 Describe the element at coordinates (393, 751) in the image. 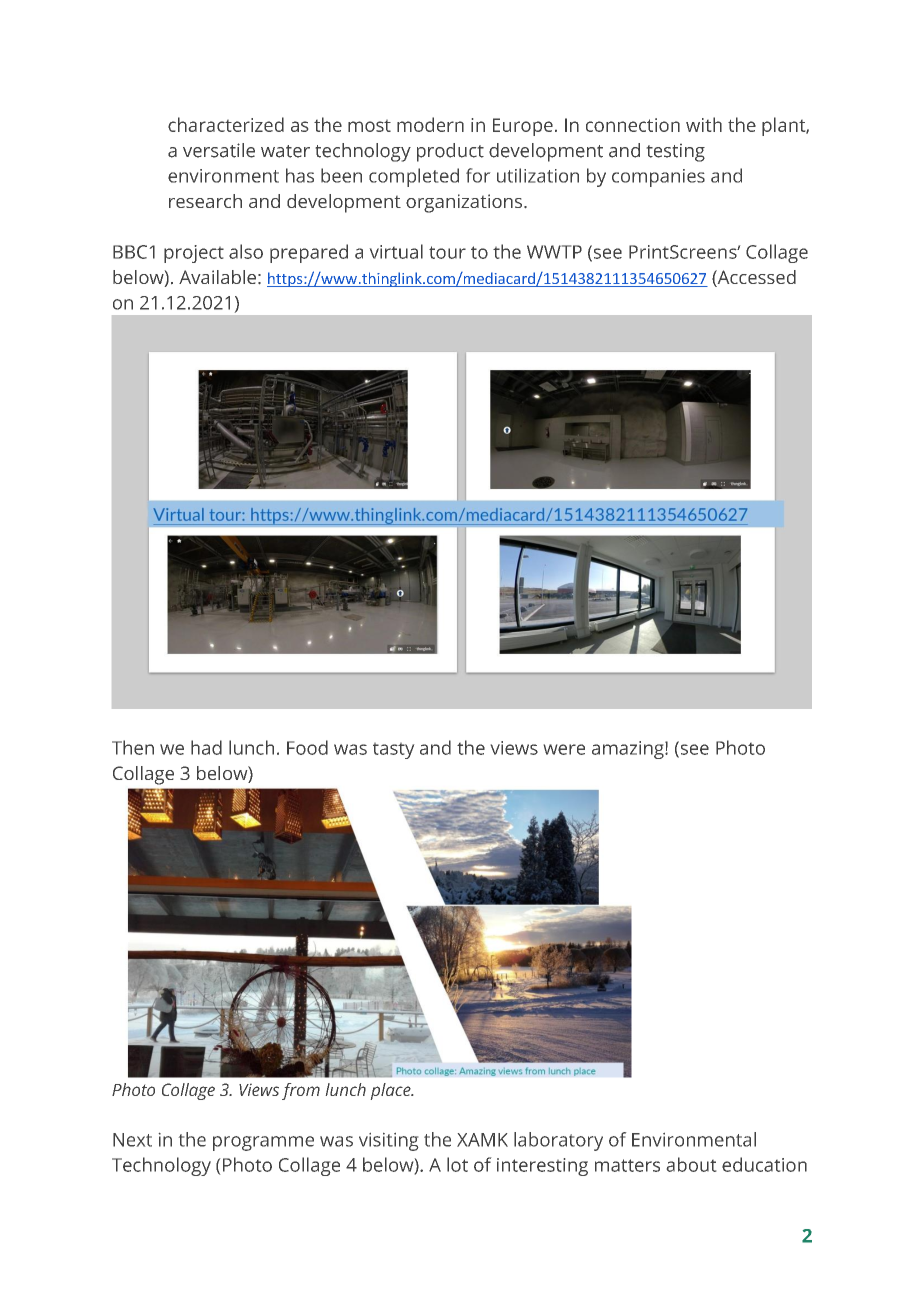

I see `tasty` at that location.
